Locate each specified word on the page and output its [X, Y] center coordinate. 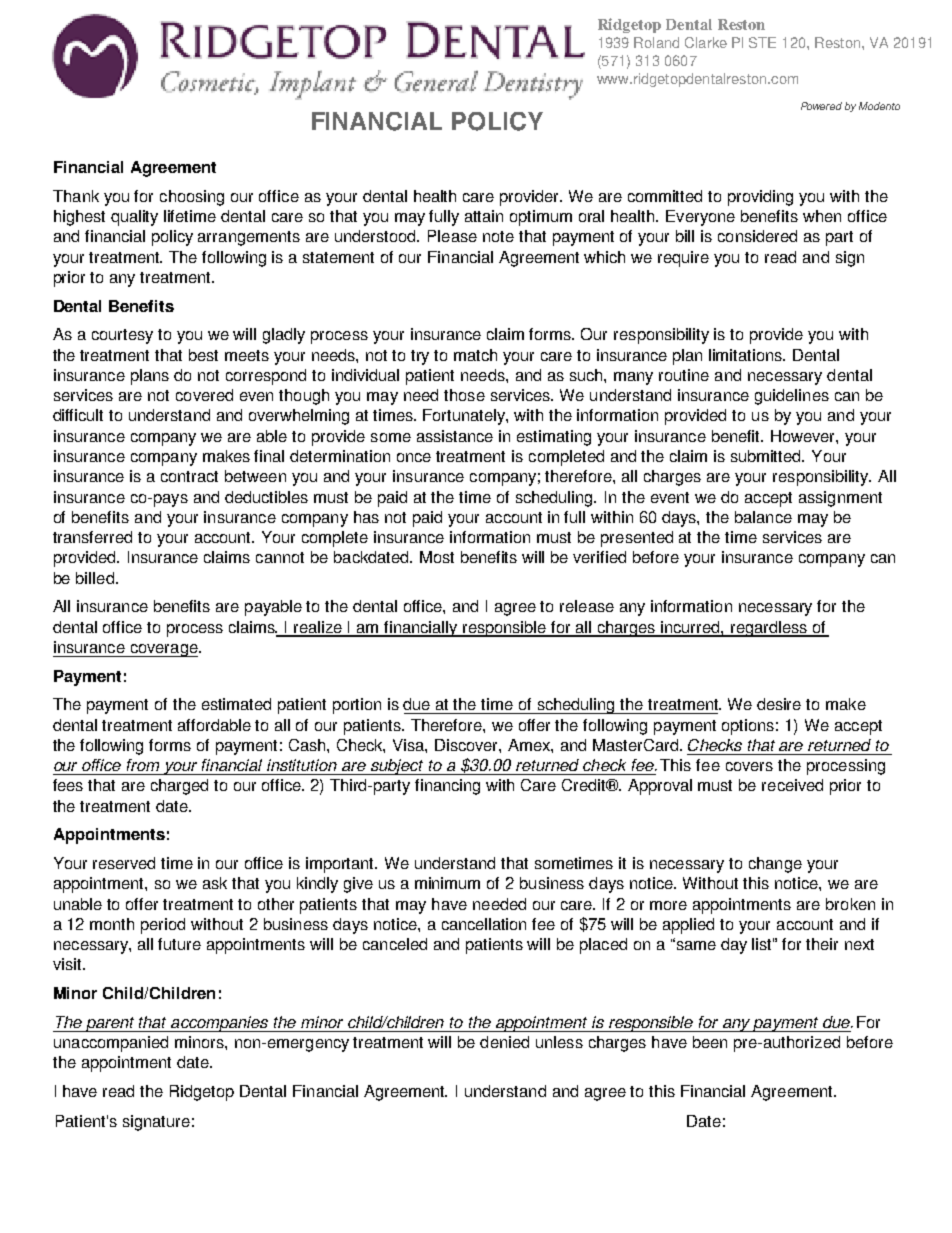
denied [504, 1042]
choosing [192, 198]
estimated [236, 704]
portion [357, 706]
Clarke [706, 42]
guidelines [792, 397]
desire [779, 704]
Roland [656, 42]
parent [110, 1024]
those [464, 395]
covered [204, 395]
